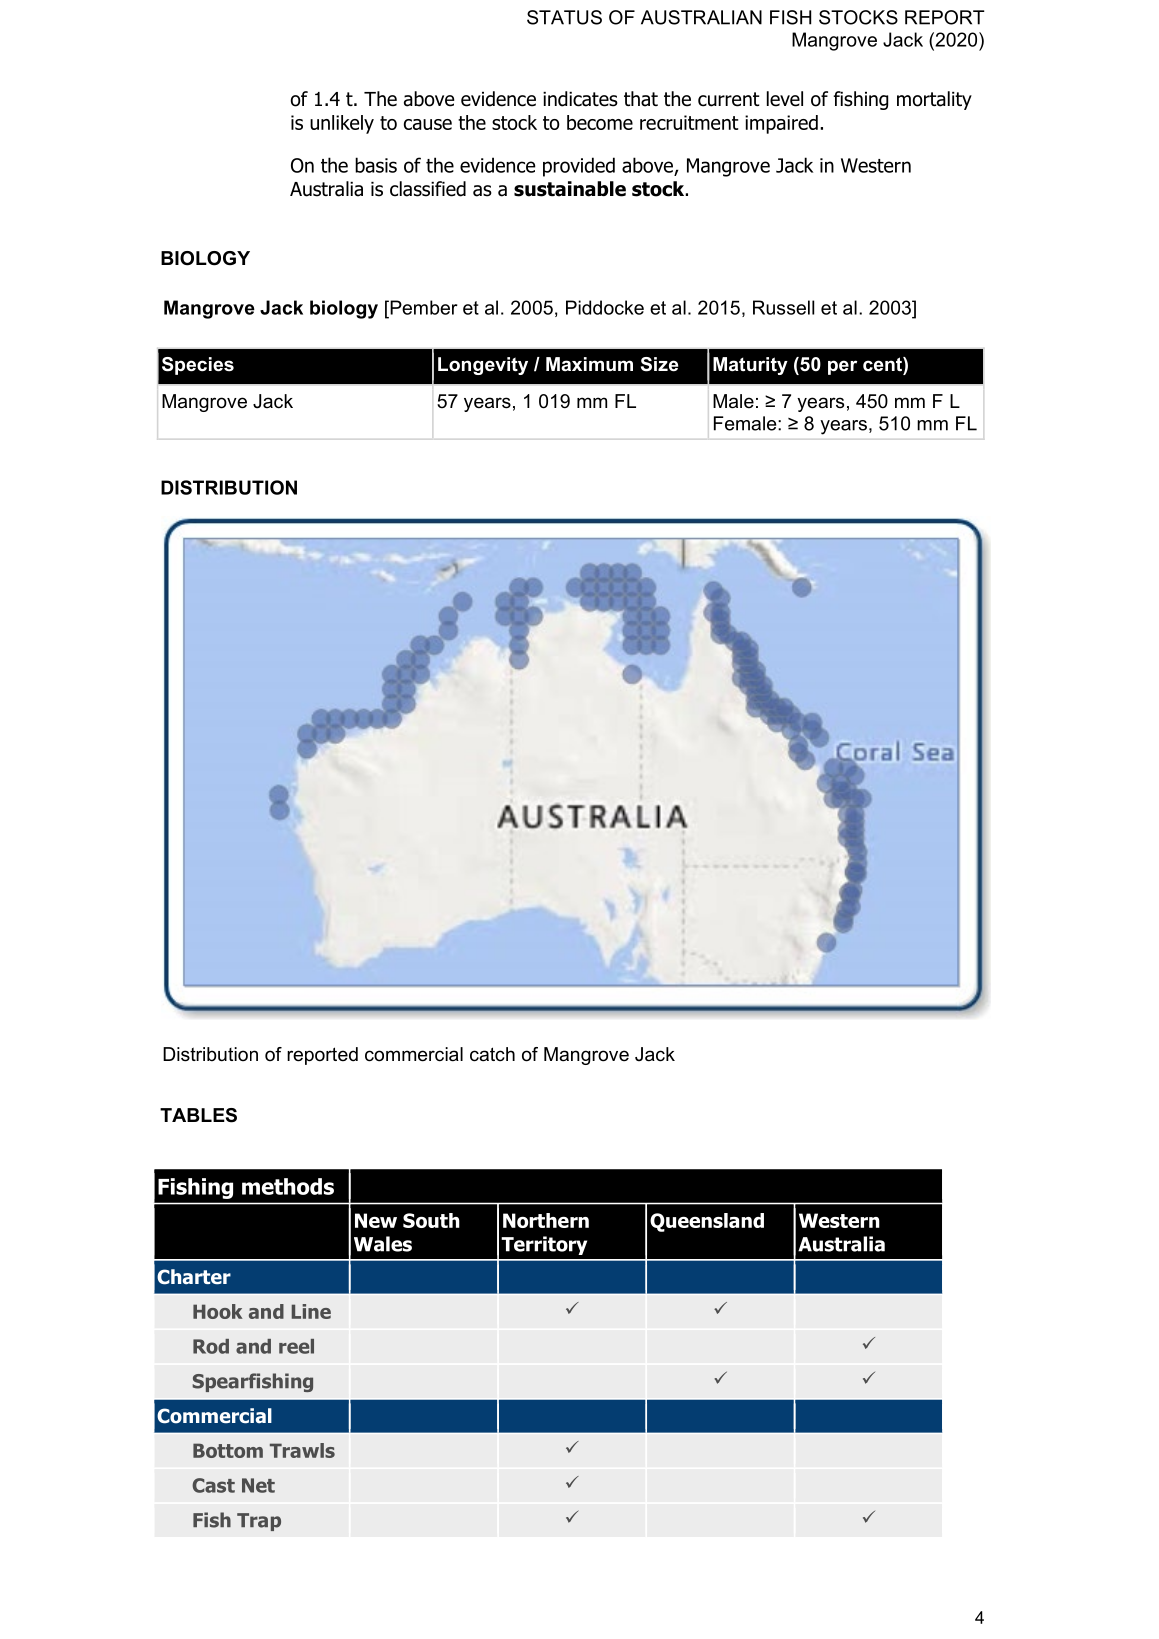 This image has height=1639, width=1159. What do you see at coordinates (198, 1115) in the image?
I see `TABLES` at bounding box center [198, 1115].
